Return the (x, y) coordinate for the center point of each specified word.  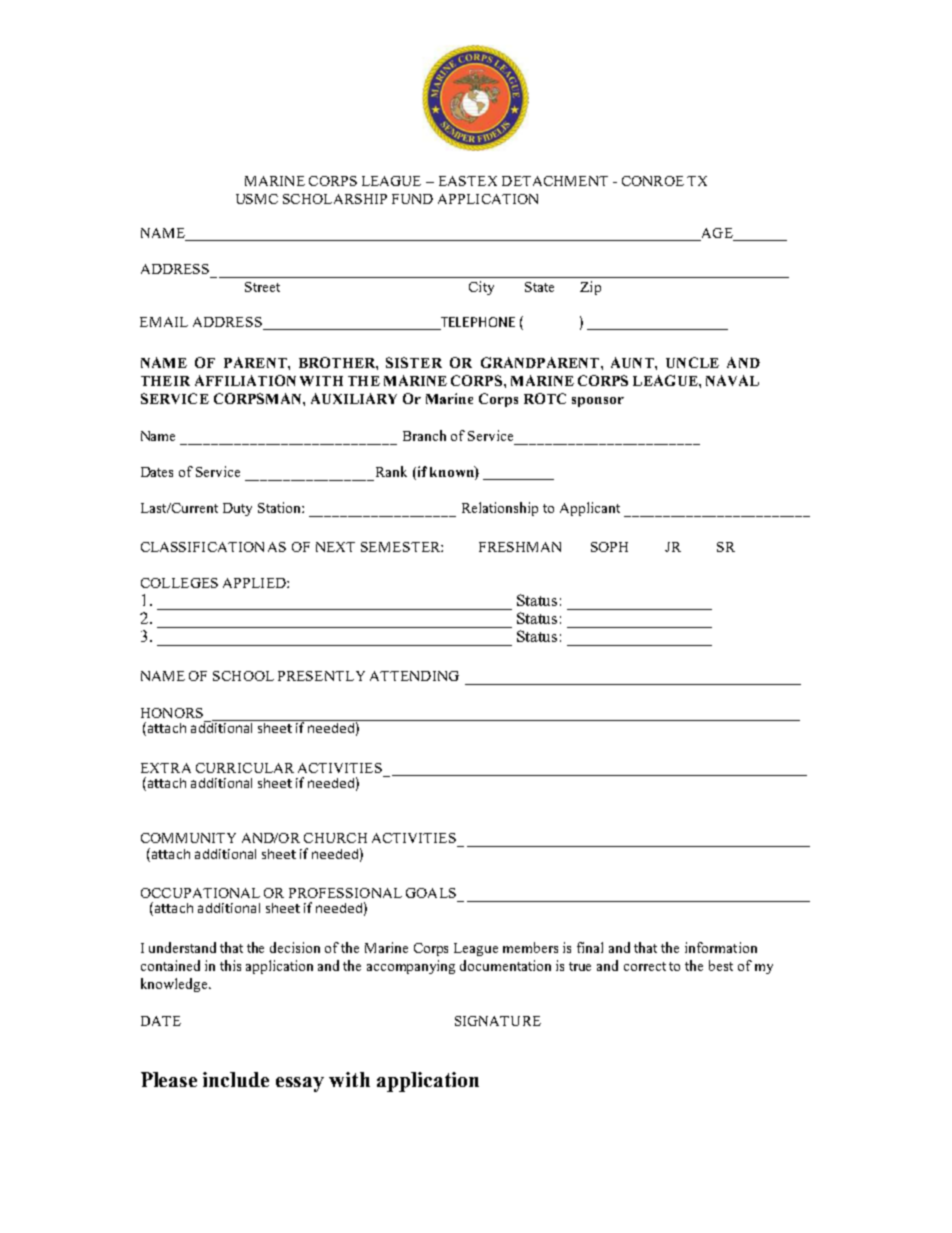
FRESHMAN (520, 547)
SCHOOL (243, 676)
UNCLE (692, 362)
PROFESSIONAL (345, 893)
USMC (257, 199)
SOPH (609, 547)
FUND (412, 199)
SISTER (414, 362)
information (721, 947)
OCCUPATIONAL (200, 893)
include (236, 1079)
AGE (717, 234)
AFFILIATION (245, 380)
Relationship (500, 509)
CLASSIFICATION (202, 547)
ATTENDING (414, 676)
